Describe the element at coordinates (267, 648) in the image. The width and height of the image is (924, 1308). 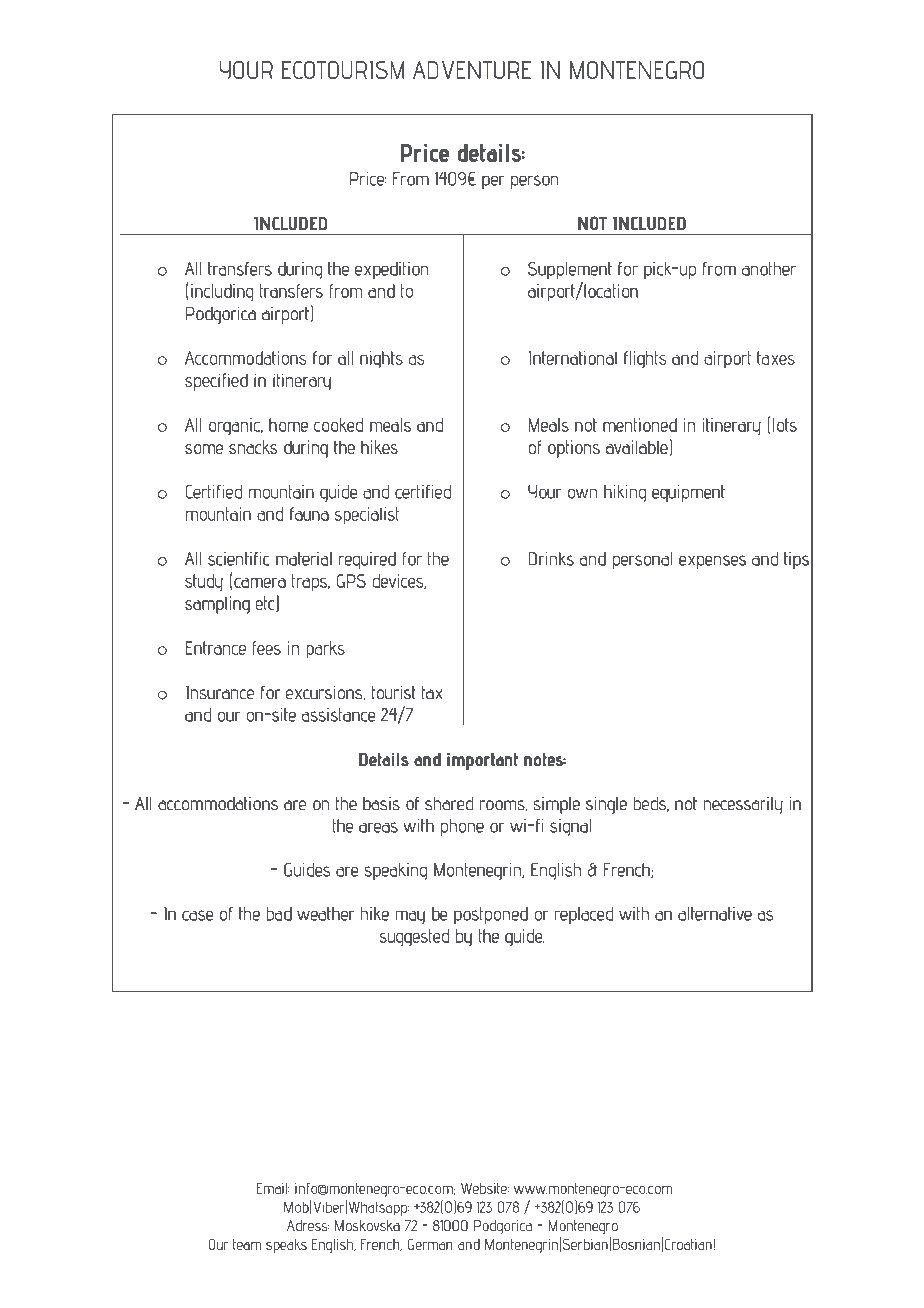
I see `fees` at that location.
